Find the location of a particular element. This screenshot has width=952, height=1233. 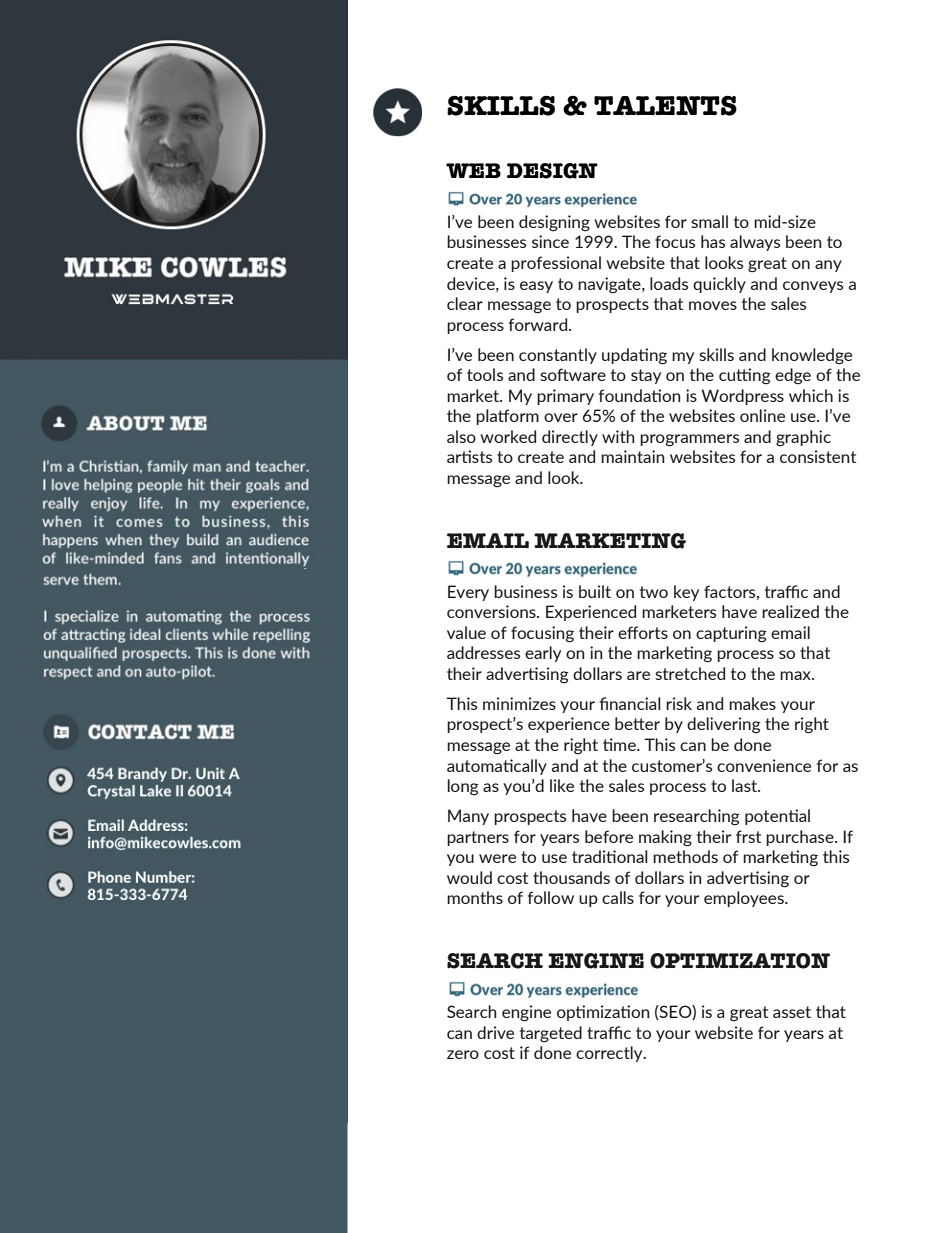

since is located at coordinates (550, 241).
